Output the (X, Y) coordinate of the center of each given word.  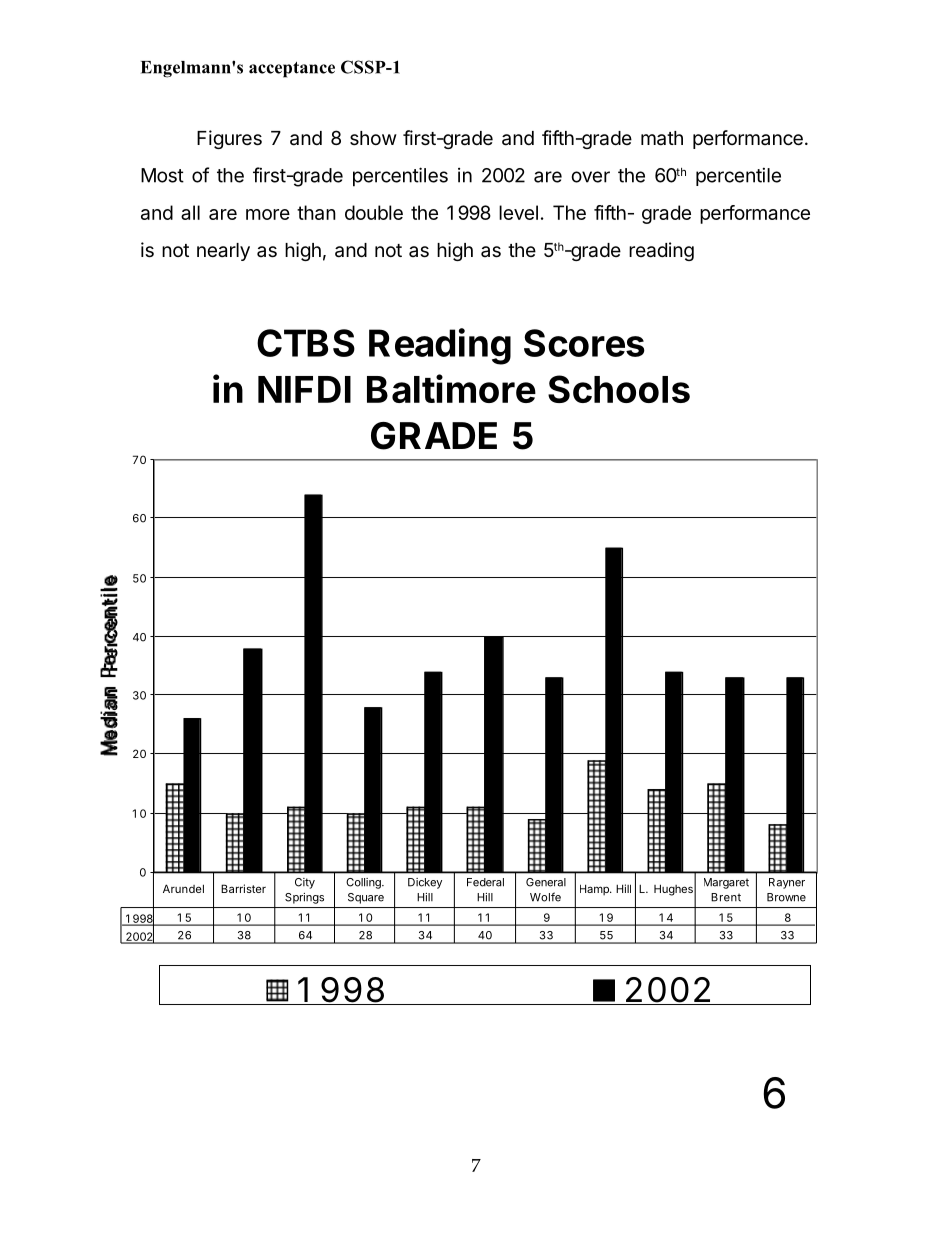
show (373, 138)
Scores (584, 343)
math (662, 138)
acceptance (292, 70)
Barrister (243, 888)
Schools (619, 389)
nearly (223, 252)
